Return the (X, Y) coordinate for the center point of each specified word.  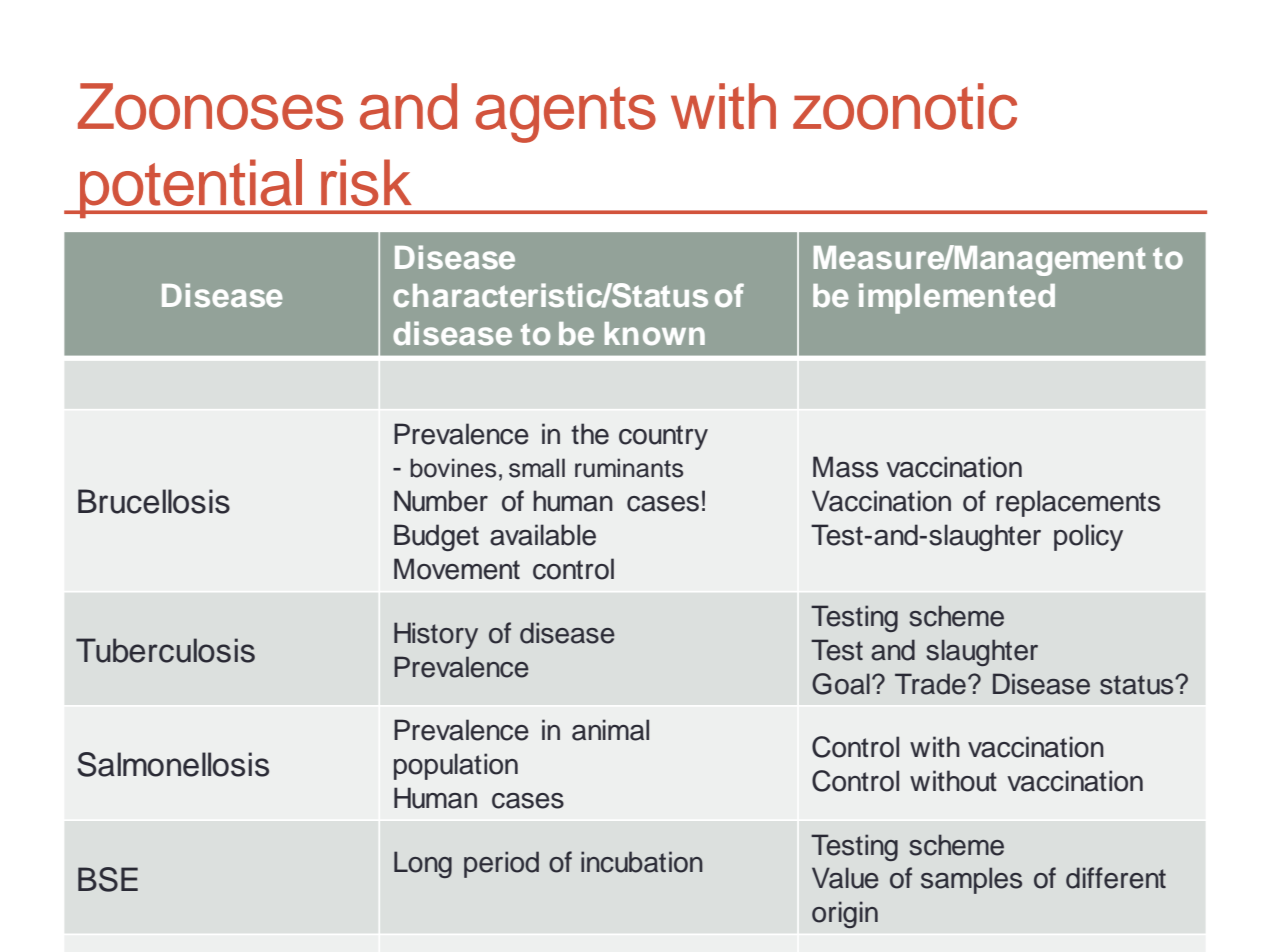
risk (366, 182)
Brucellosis (154, 501)
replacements (1078, 503)
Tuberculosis (165, 650)
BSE (108, 879)
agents (566, 114)
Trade (930, 684)
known (655, 333)
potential (191, 188)
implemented (957, 298)
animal (610, 730)
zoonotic (905, 106)
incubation (642, 862)
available (543, 535)
